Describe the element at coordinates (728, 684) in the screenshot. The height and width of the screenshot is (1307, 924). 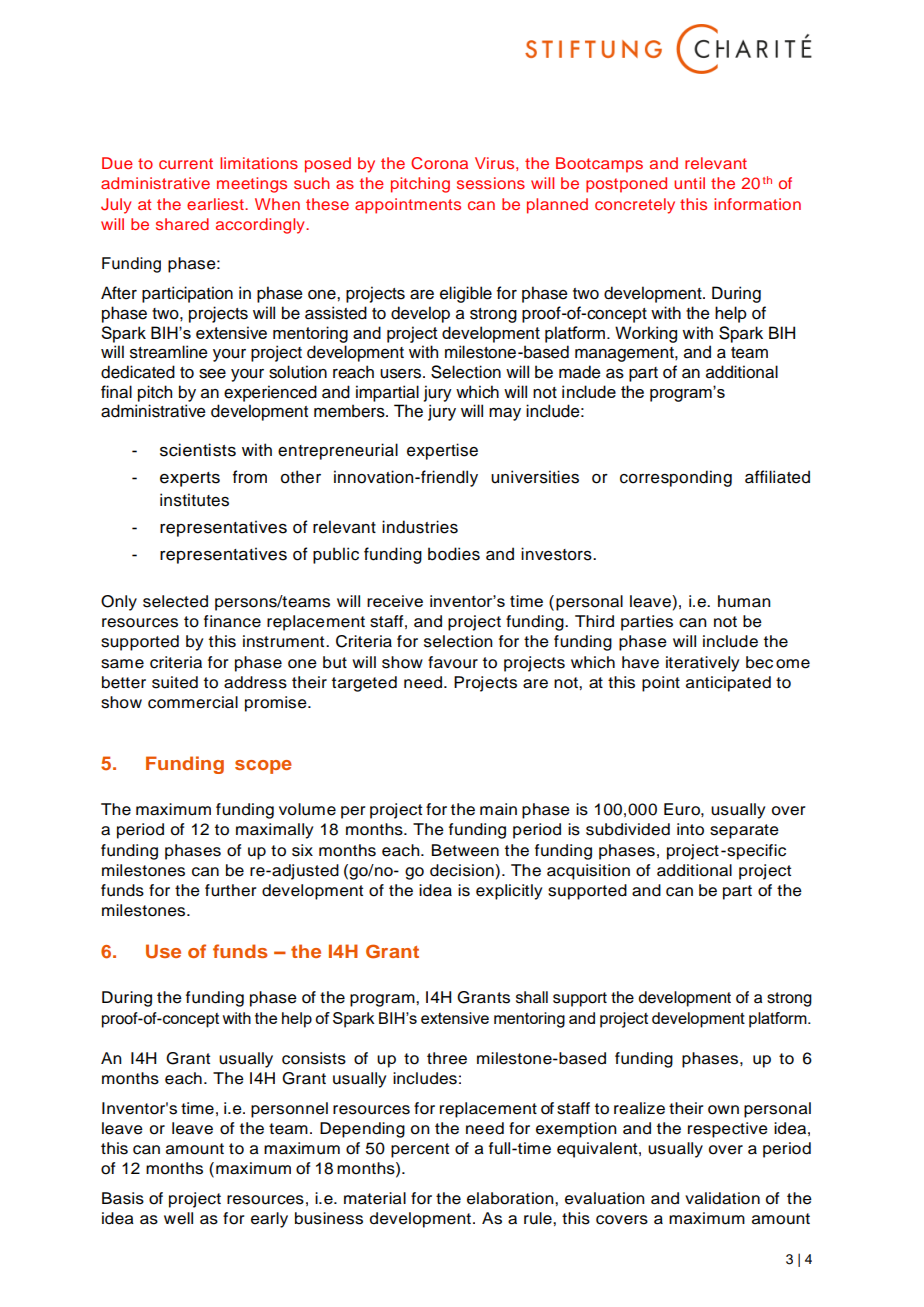
I see `anticipated` at that location.
